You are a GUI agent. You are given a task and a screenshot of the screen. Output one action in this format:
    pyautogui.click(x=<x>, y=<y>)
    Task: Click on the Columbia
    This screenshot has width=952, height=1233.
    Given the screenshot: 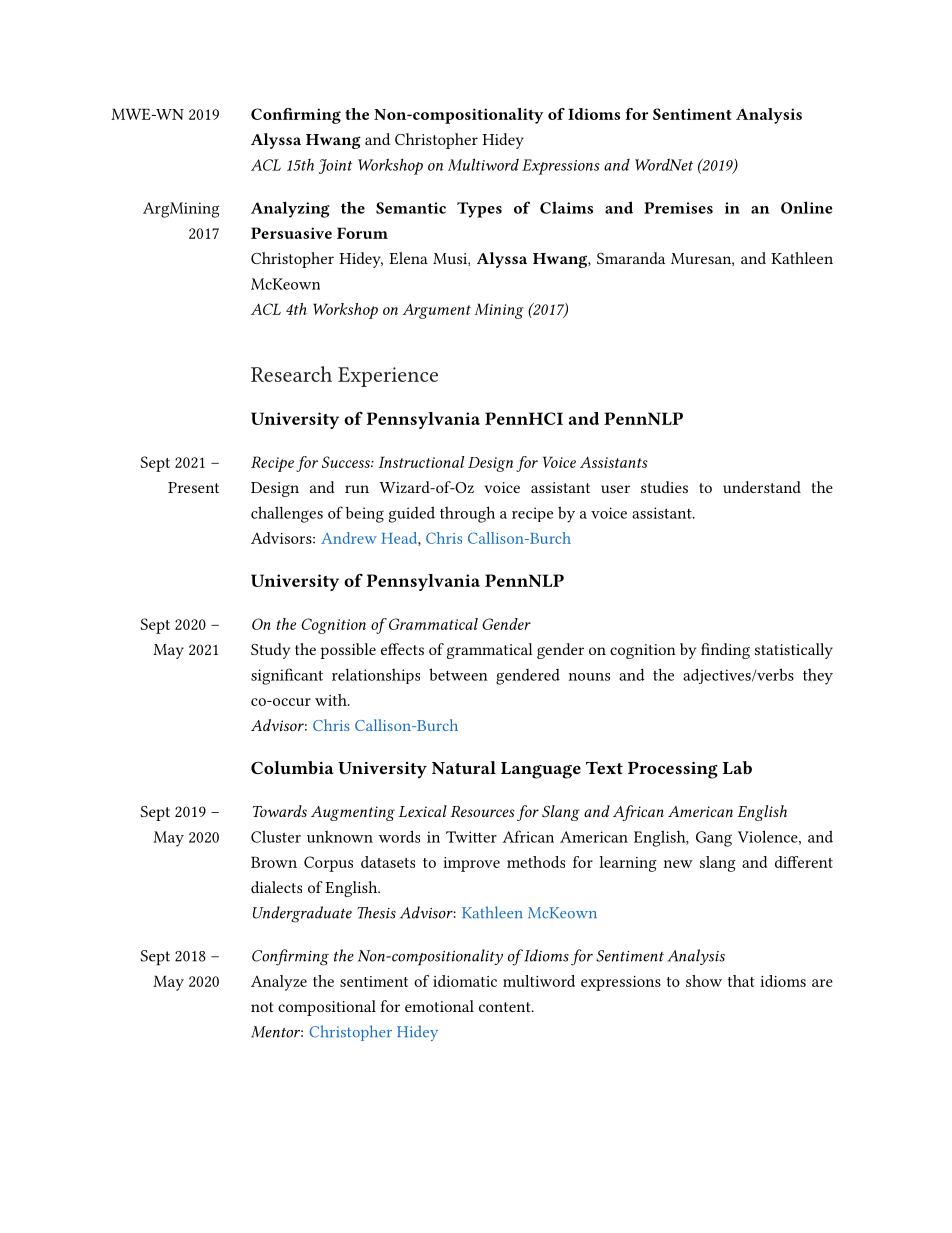 What is the action you would take?
    pyautogui.click(x=292, y=767)
